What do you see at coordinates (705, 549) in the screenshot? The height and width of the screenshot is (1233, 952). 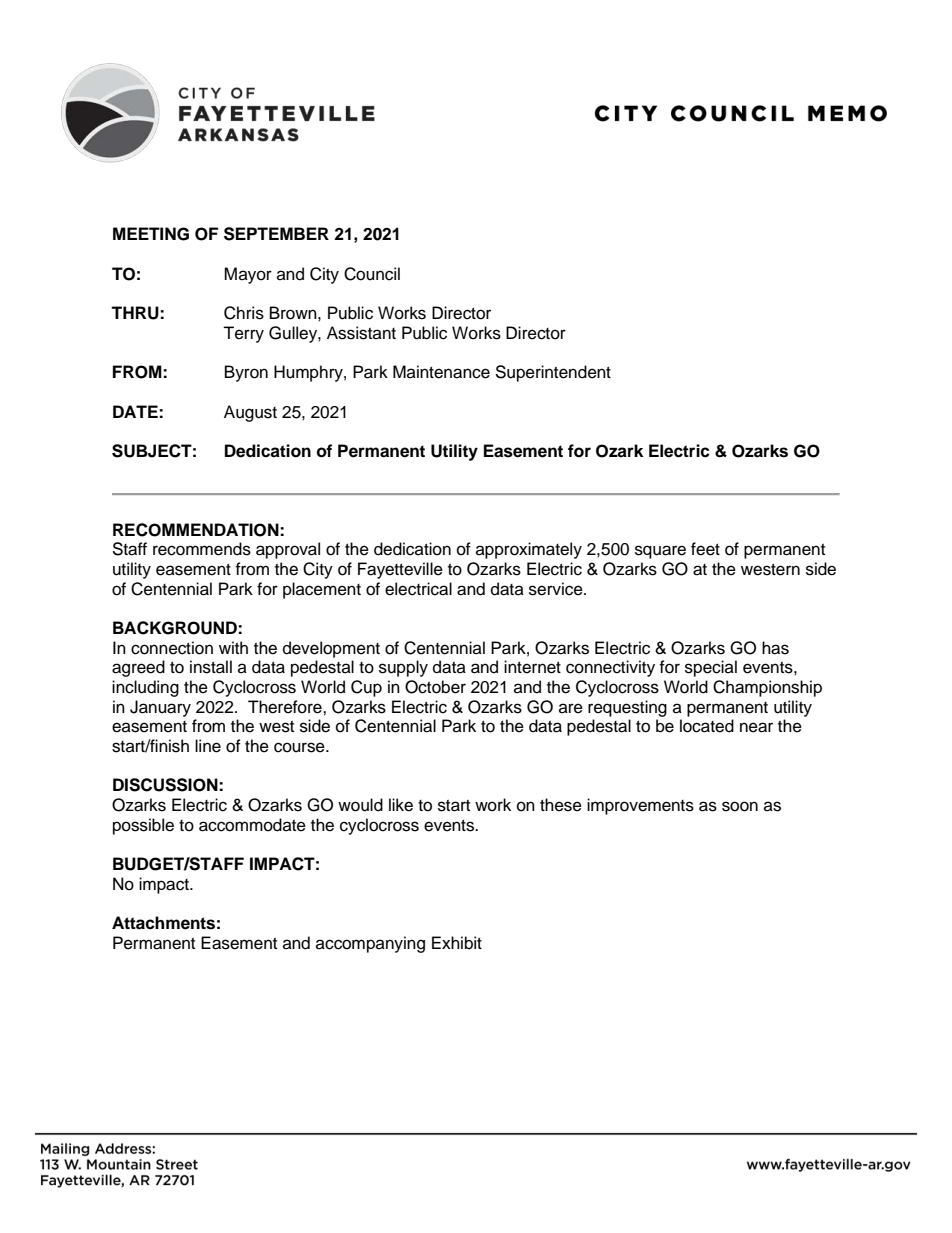 I see `feet` at bounding box center [705, 549].
